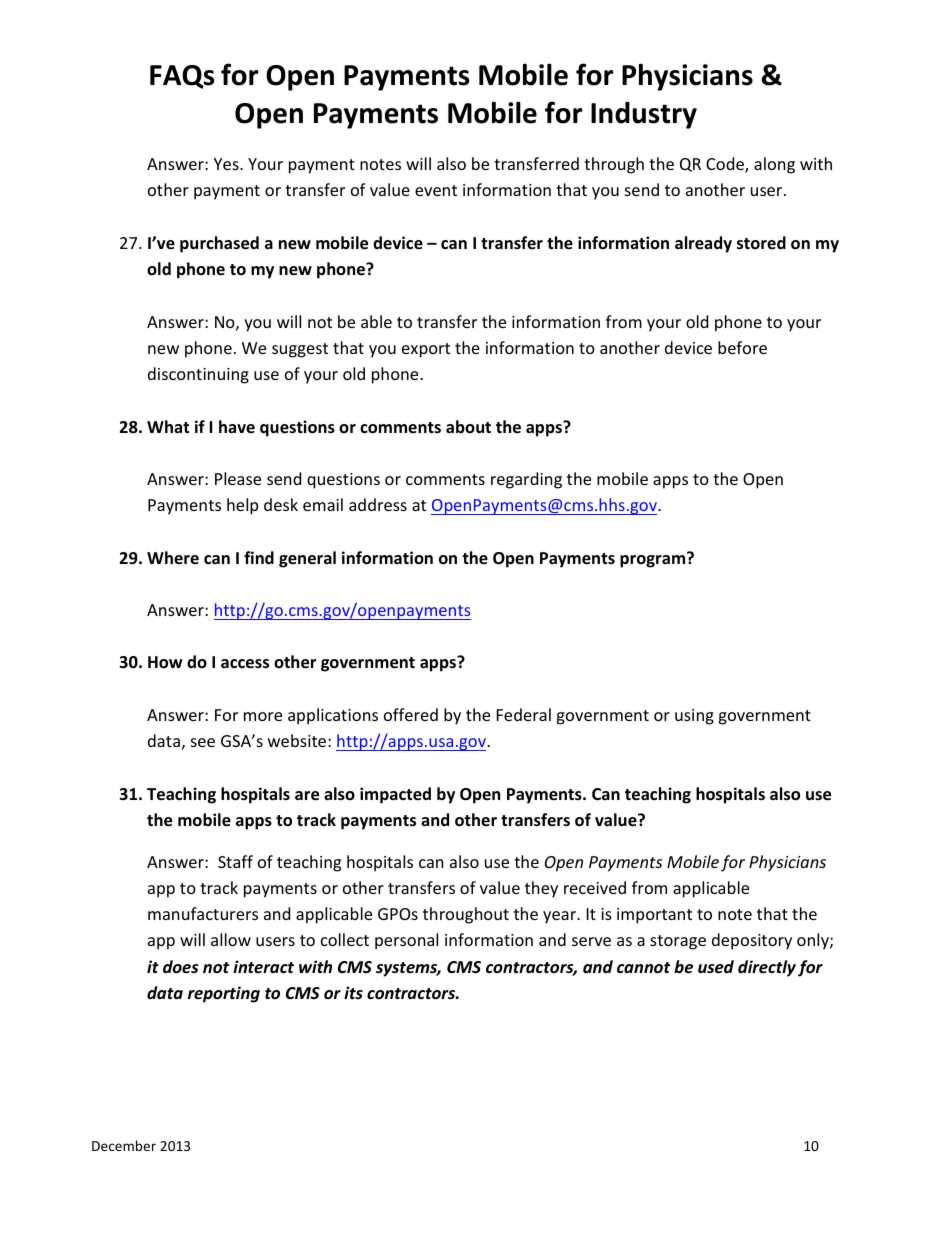 This page has width=952, height=1233. Describe the element at coordinates (124, 1145) in the page. I see `December` at that location.
